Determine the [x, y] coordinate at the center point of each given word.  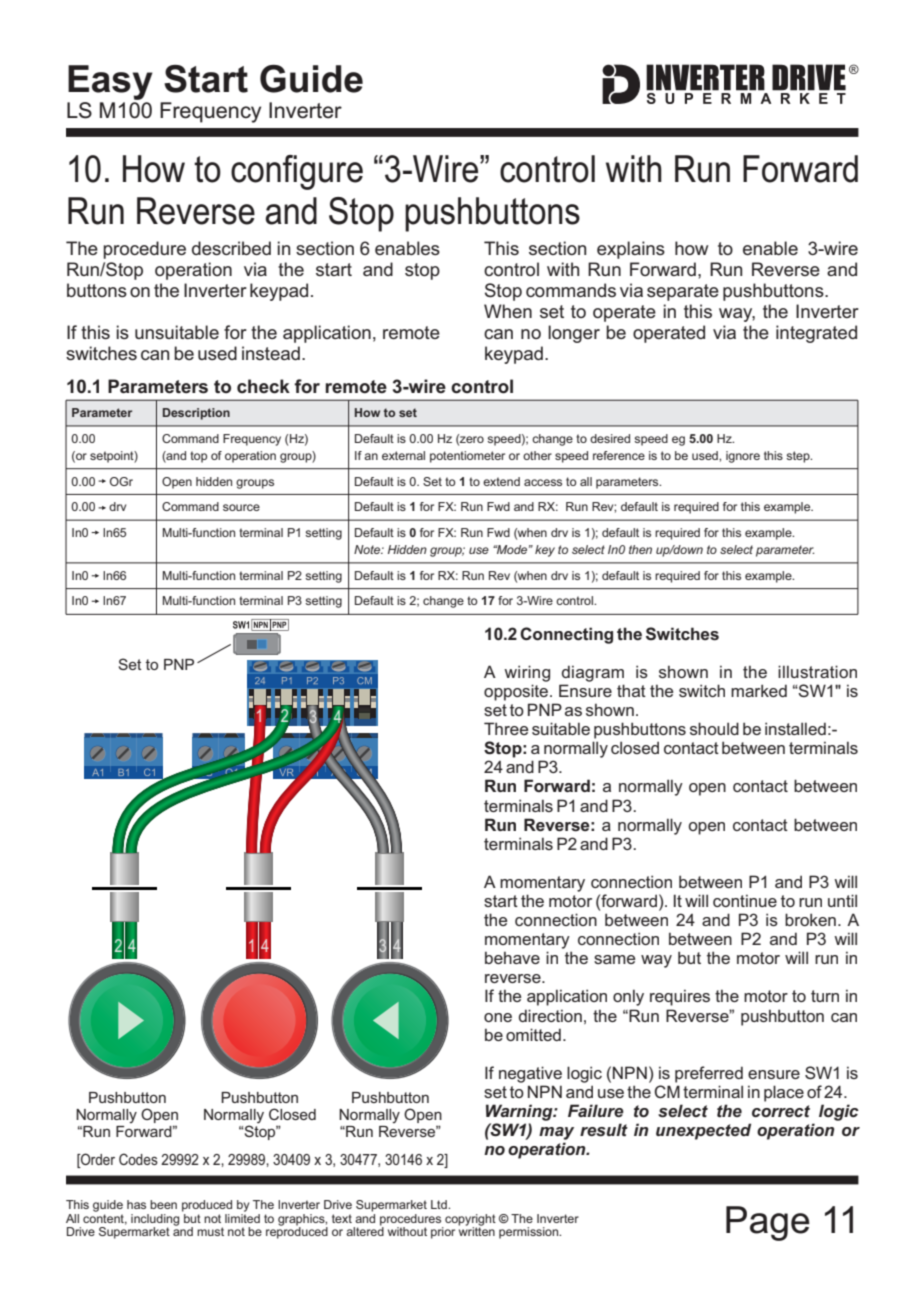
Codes [138, 1159]
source [241, 507]
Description [196, 414]
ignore [743, 457]
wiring [527, 673]
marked [759, 690]
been [163, 1204]
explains [631, 250]
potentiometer [467, 457]
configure [297, 172]
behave [512, 957]
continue [745, 900]
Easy [110, 82]
